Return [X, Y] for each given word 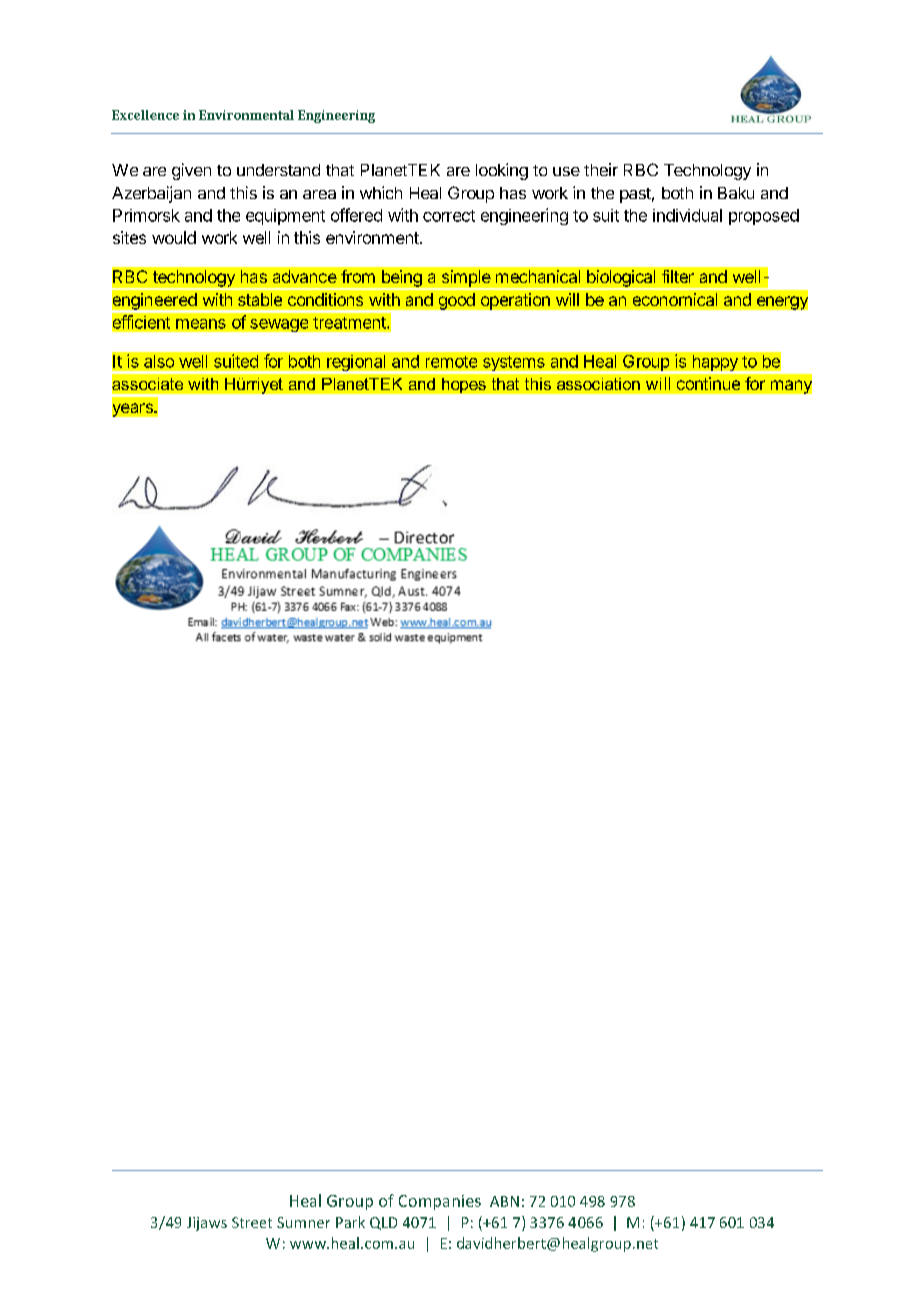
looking [502, 171]
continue [708, 383]
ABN [504, 1201]
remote [451, 362]
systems [513, 365]
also [159, 361]
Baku [736, 193]
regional [356, 364]
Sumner [303, 1222]
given [191, 171]
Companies [440, 1202]
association [598, 384]
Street [252, 1222]
